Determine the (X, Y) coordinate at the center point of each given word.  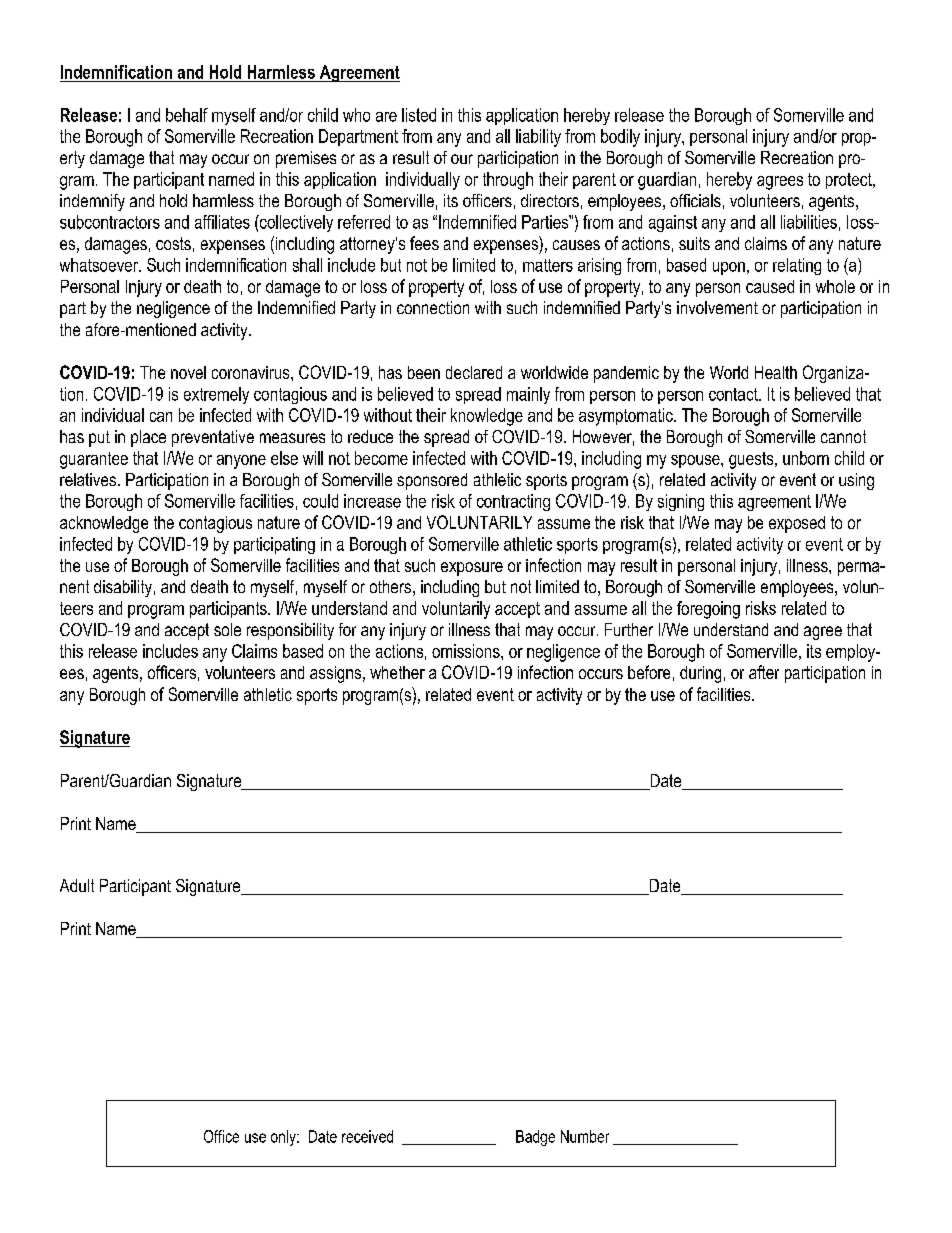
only (284, 1138)
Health (776, 372)
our (462, 159)
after (764, 672)
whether (397, 672)
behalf (187, 115)
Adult (77, 885)
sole (227, 629)
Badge (535, 1138)
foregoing (708, 610)
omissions (467, 651)
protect (850, 181)
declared (474, 372)
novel (188, 372)
